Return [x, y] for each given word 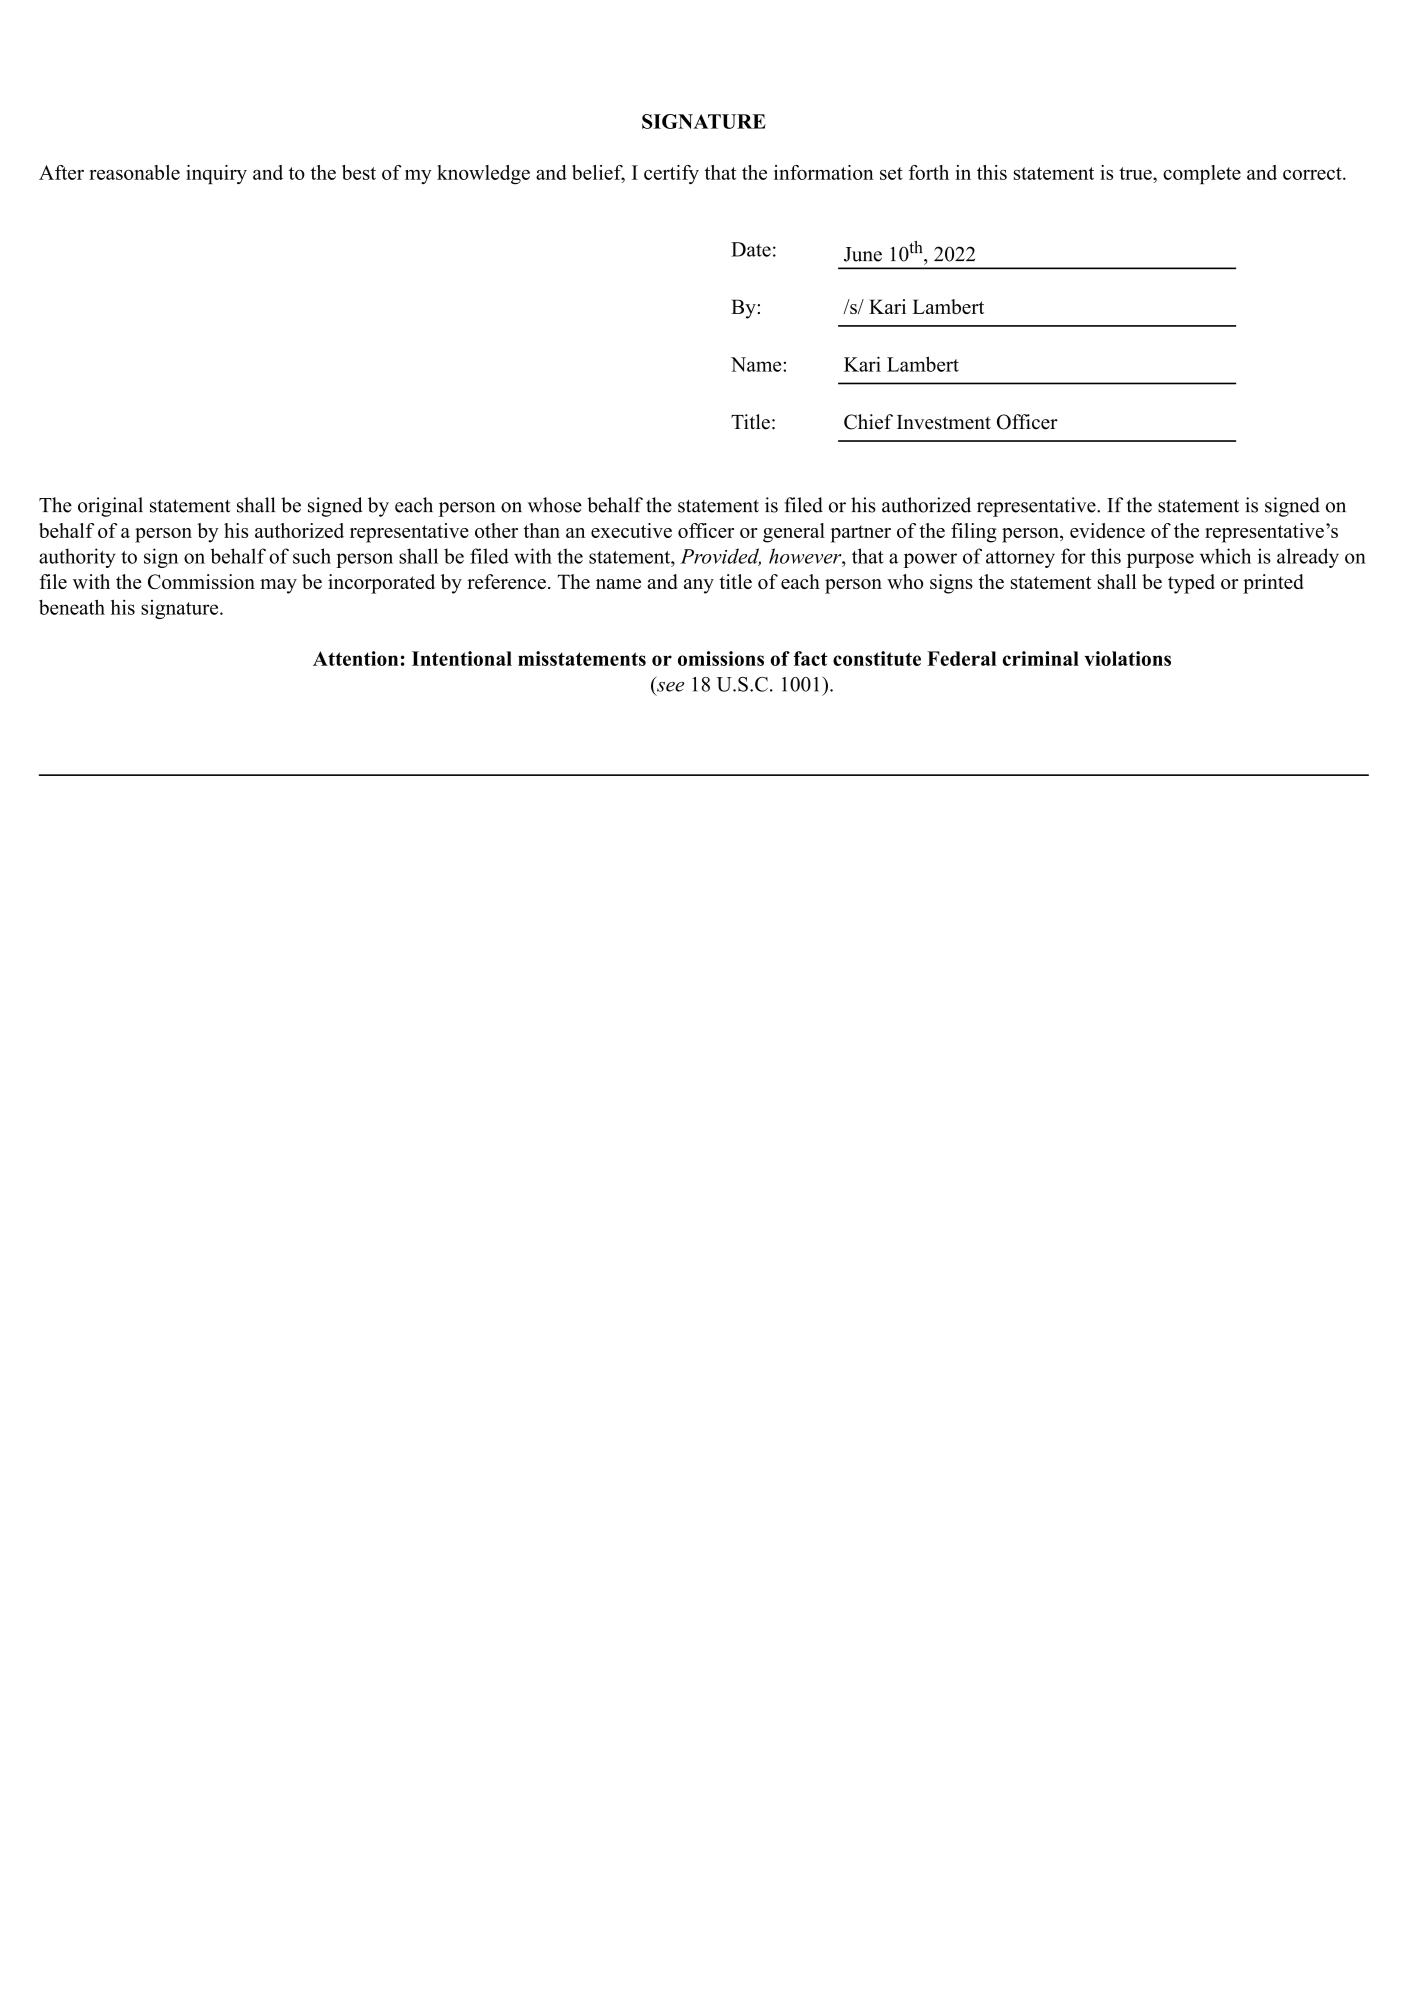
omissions [721, 658]
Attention [355, 658]
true [1136, 173]
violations [1127, 658]
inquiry [216, 175]
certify [671, 175]
